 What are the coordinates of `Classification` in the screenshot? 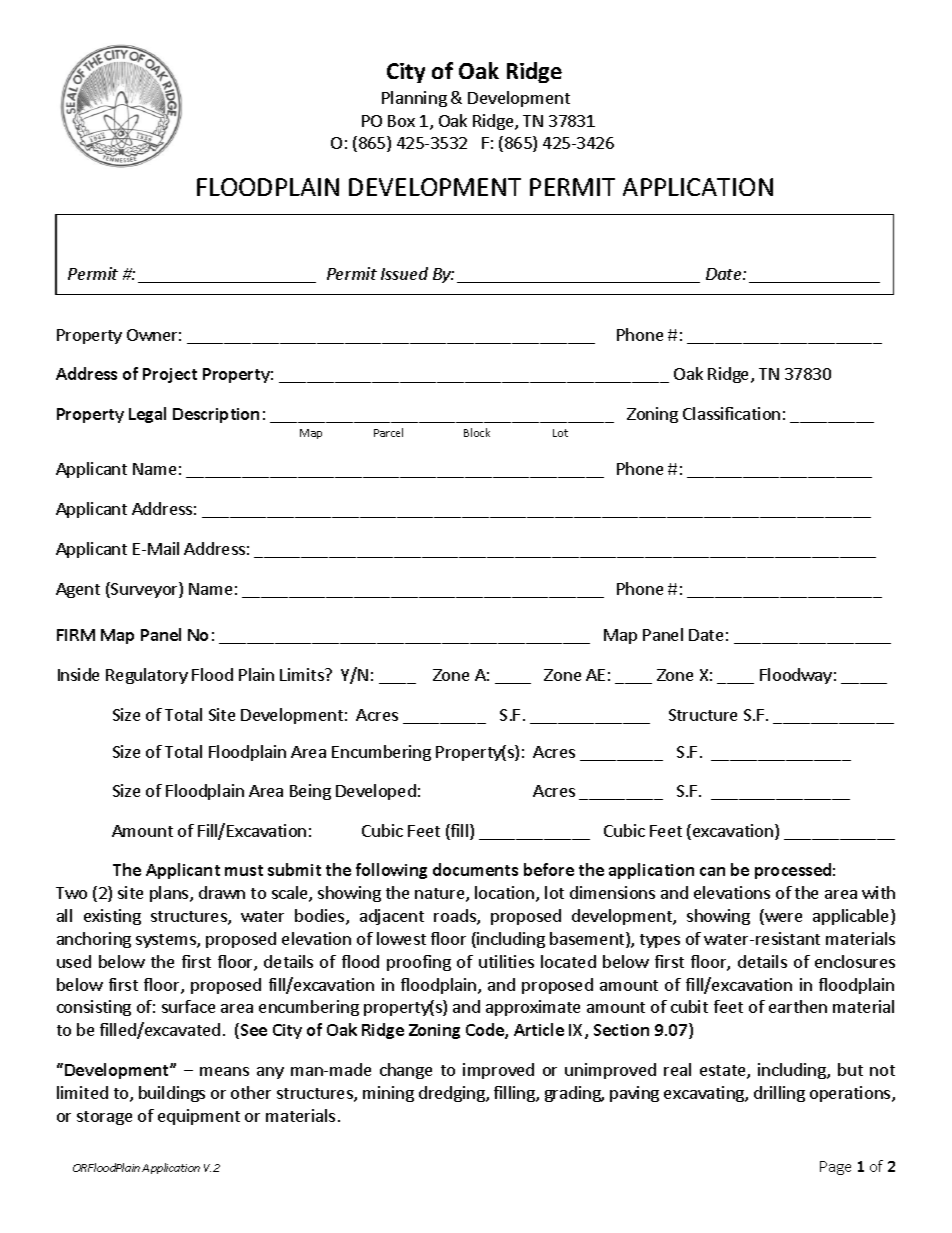 It's located at (731, 413).
